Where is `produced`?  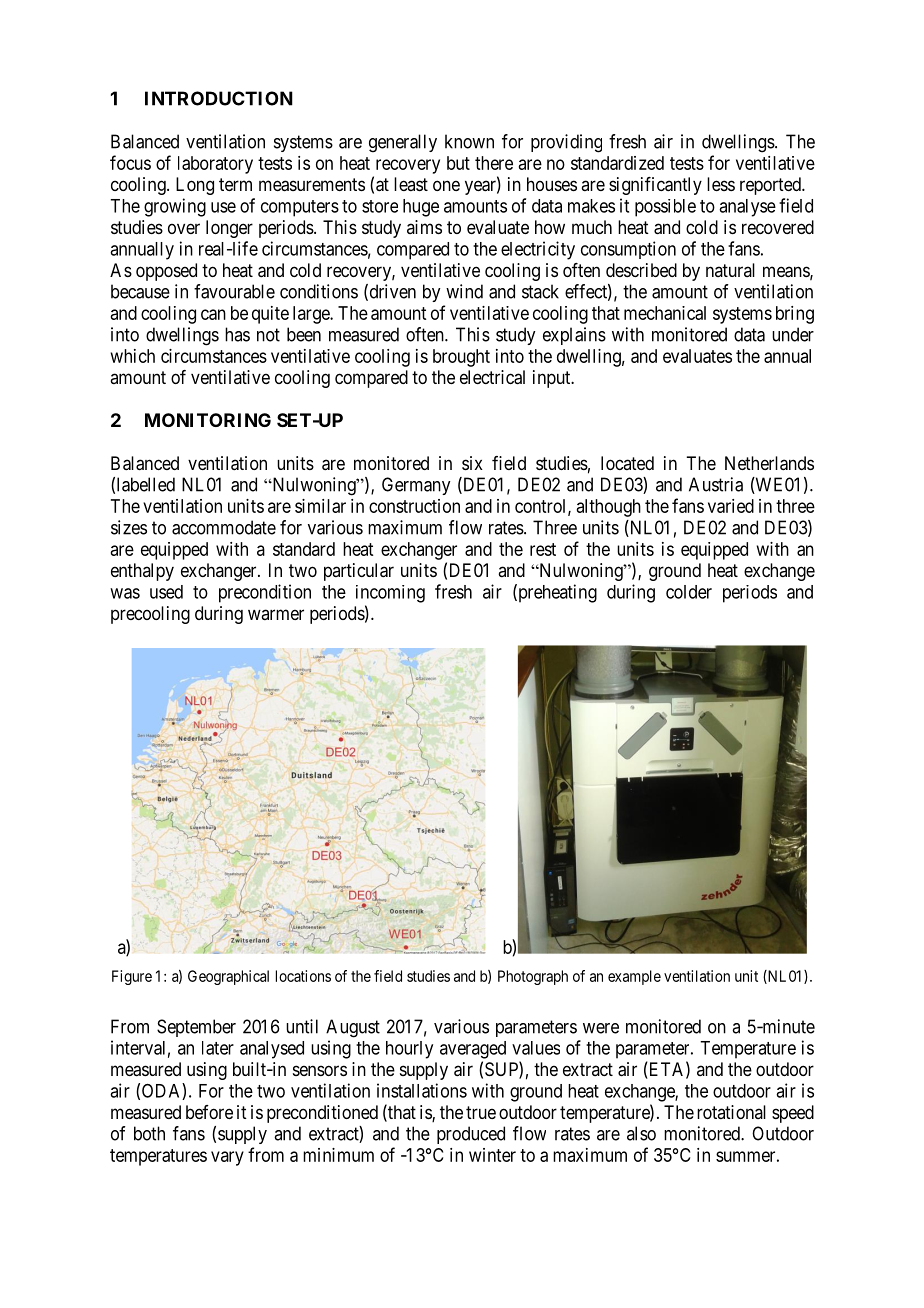
produced is located at coordinates (471, 1135).
